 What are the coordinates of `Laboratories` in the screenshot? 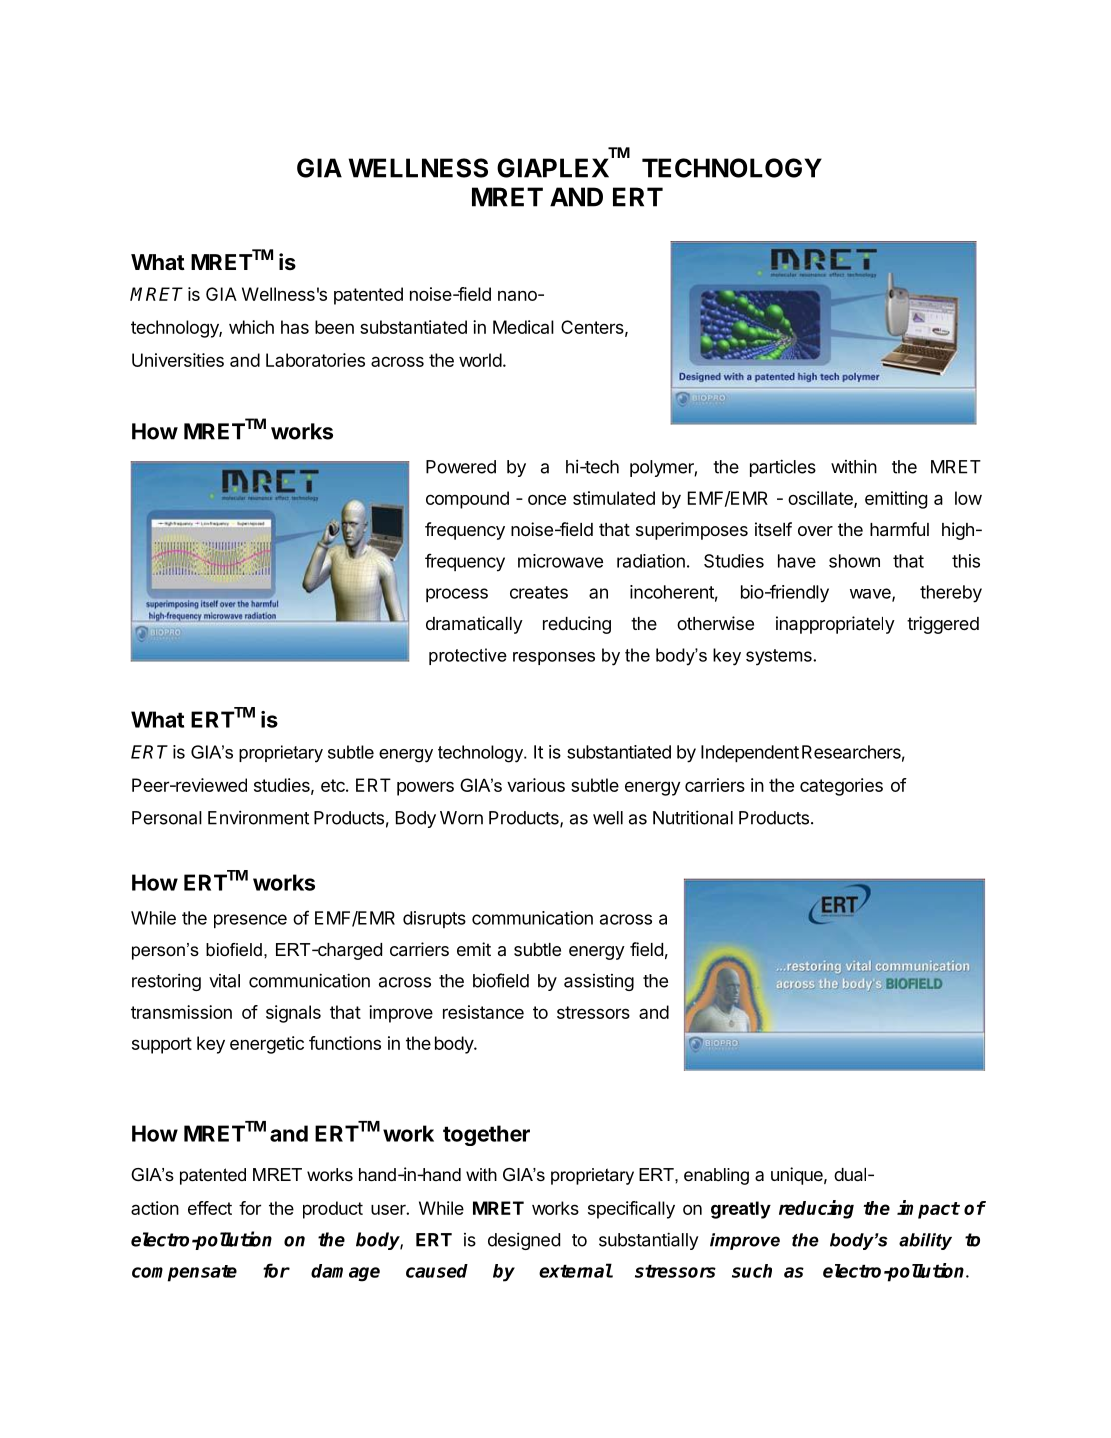 It's located at (315, 360).
